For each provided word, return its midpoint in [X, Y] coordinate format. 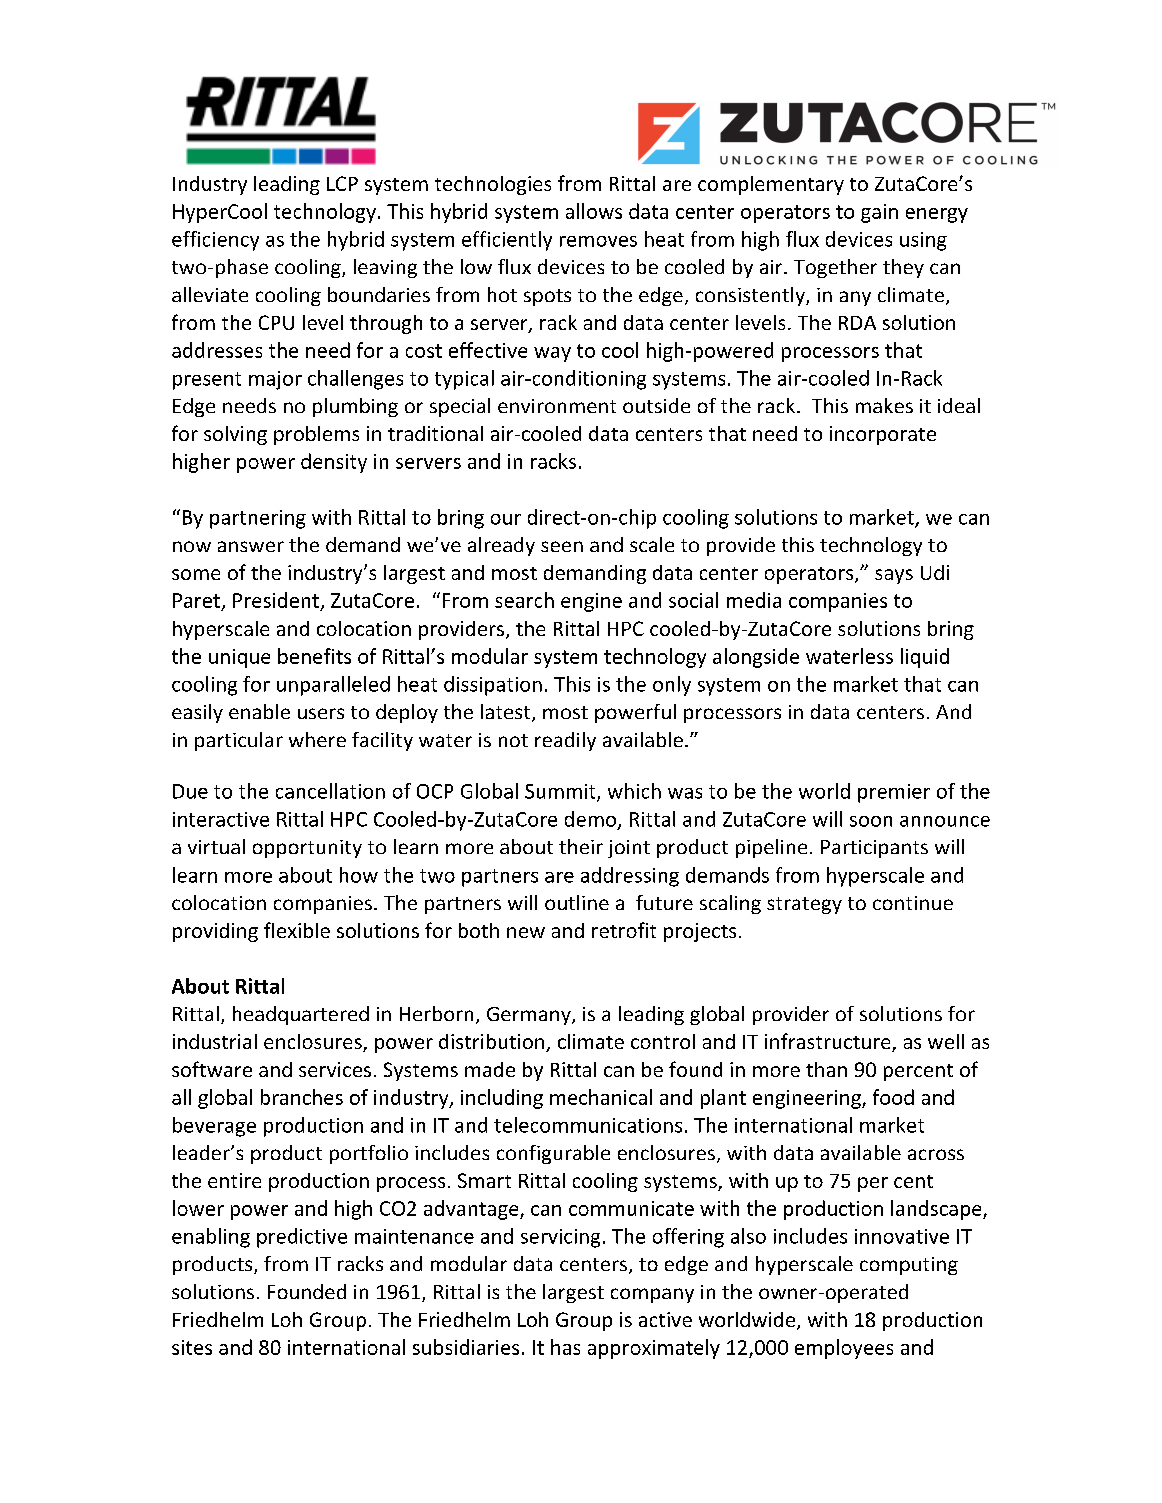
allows [594, 211]
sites [192, 1347]
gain [879, 213]
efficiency [215, 241]
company [652, 1295]
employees [844, 1349]
